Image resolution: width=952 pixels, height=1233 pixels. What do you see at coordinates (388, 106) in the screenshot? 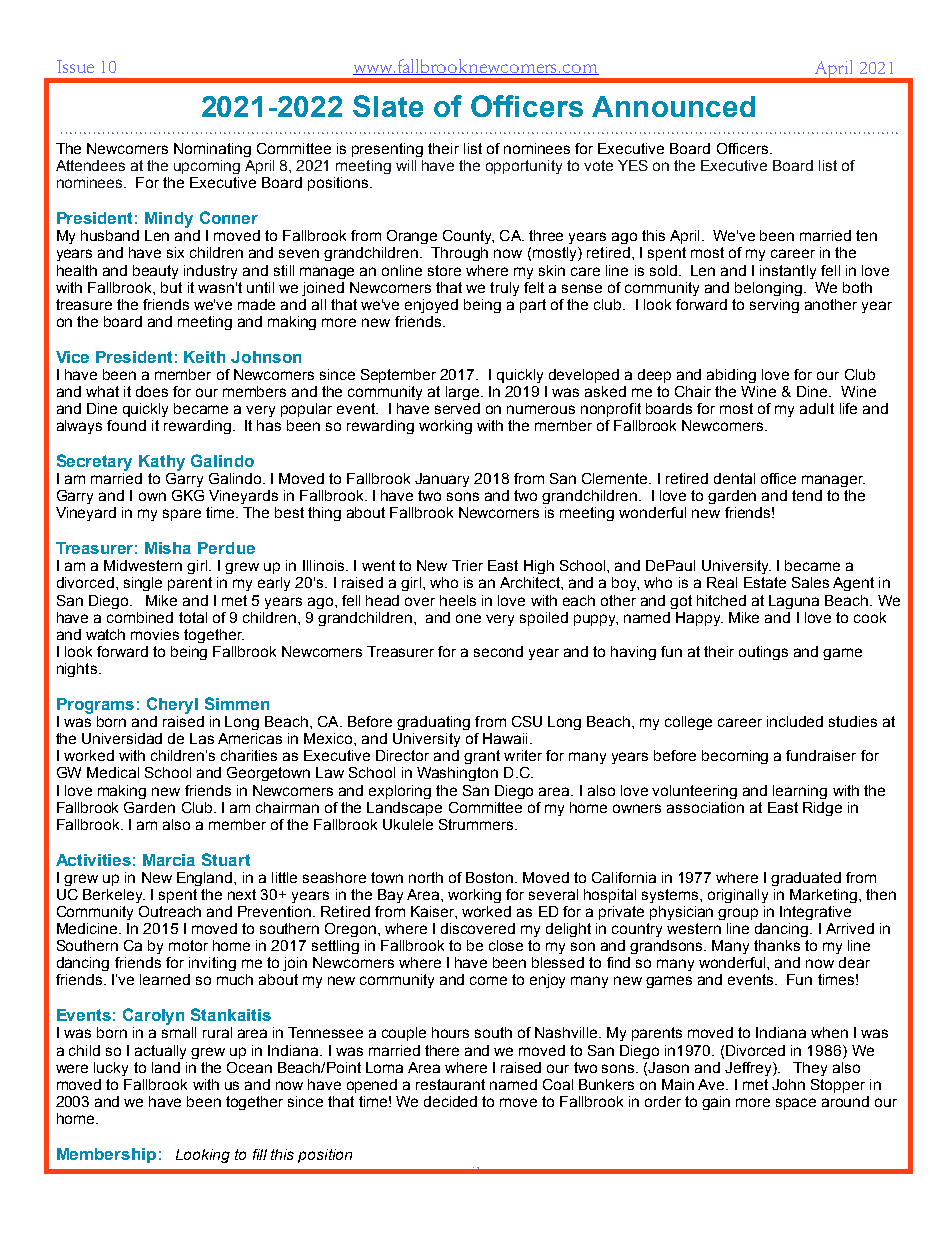
I see `Slate` at bounding box center [388, 106].
